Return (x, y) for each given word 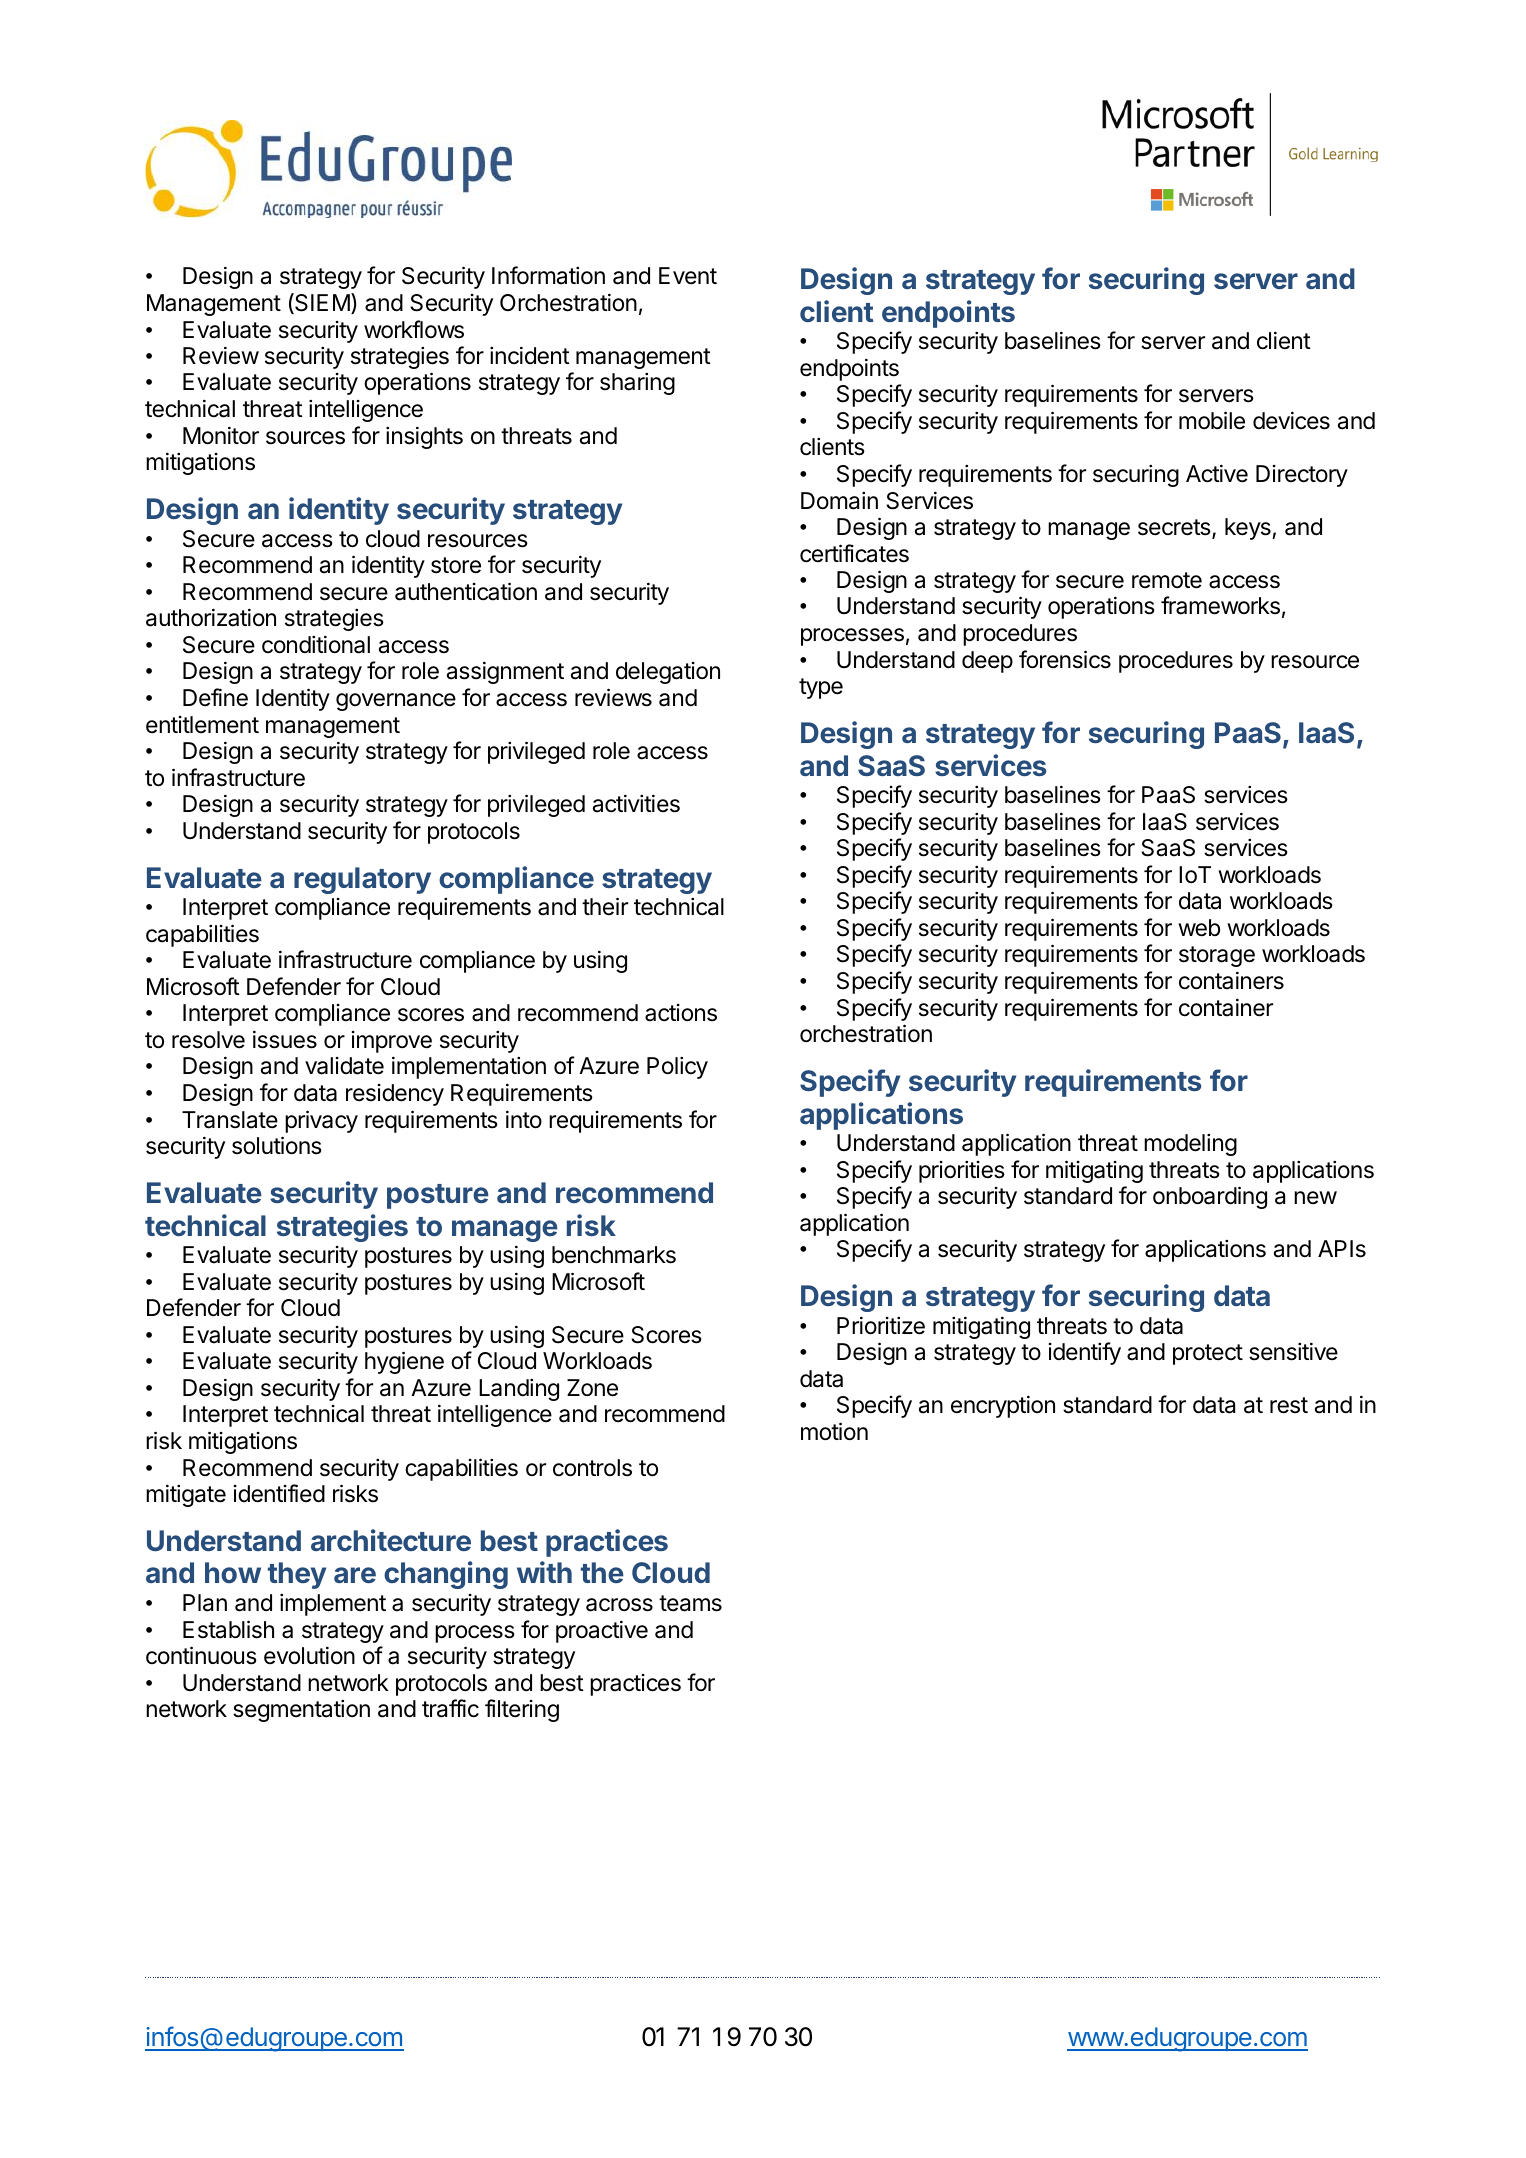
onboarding (1210, 1197)
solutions (277, 1145)
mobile (1212, 420)
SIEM (321, 303)
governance (396, 702)
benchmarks (614, 1255)
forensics (1065, 659)
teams (690, 1603)
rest (1289, 1405)
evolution (309, 1655)
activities (636, 803)
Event (688, 276)
